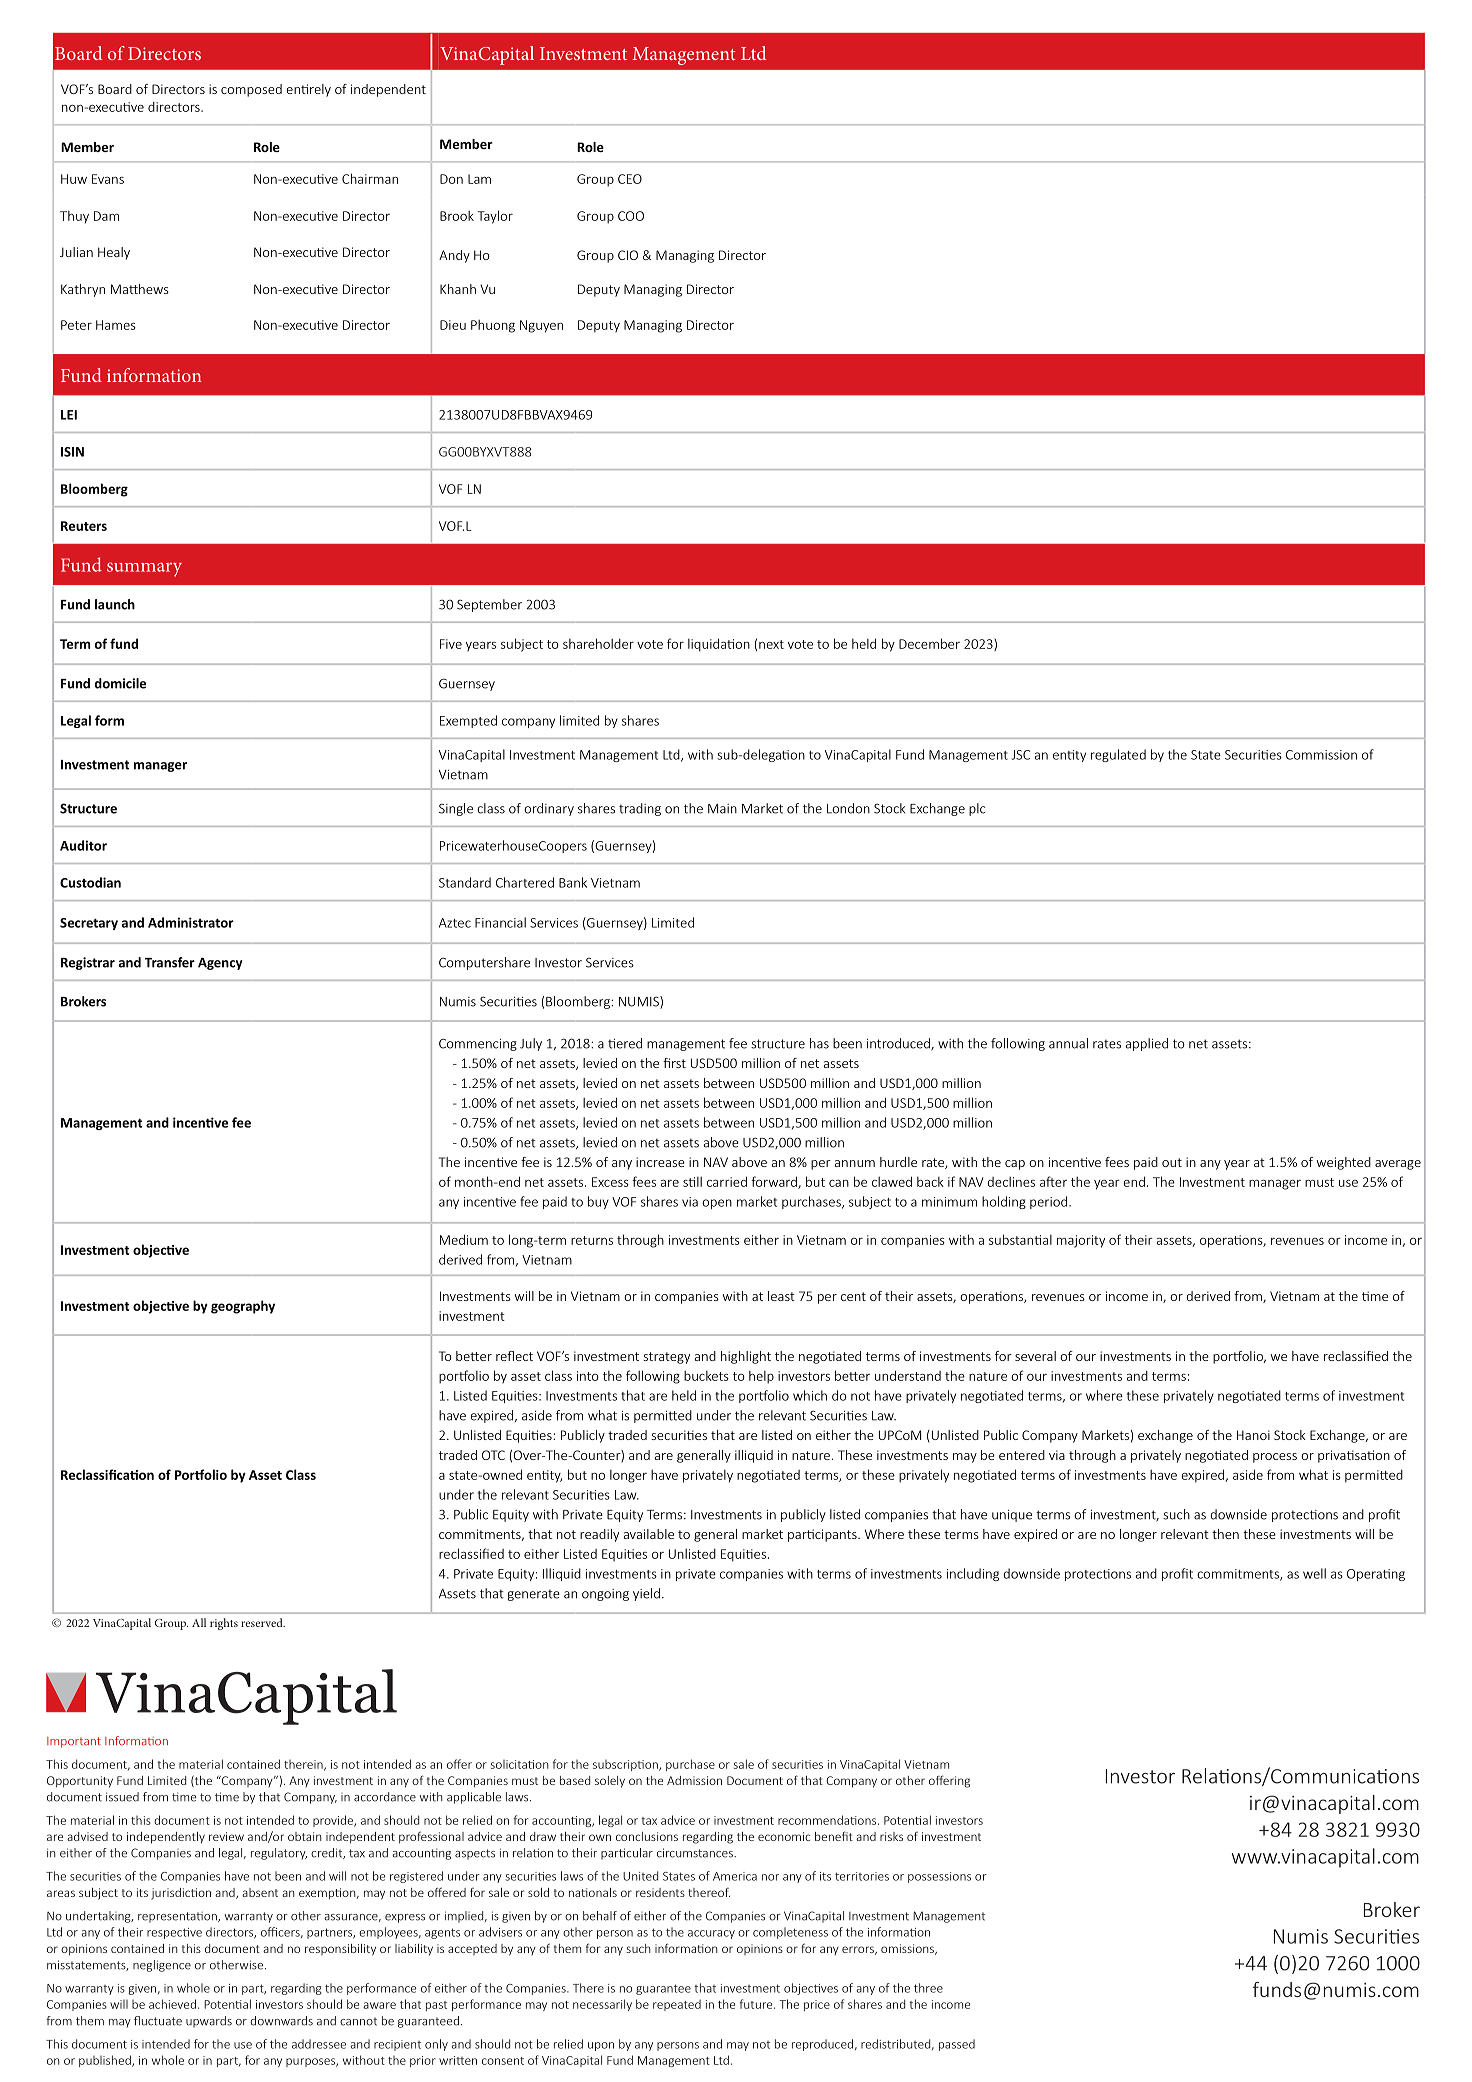  Describe the element at coordinates (1321, 755) in the screenshot. I see `Commission` at that location.
